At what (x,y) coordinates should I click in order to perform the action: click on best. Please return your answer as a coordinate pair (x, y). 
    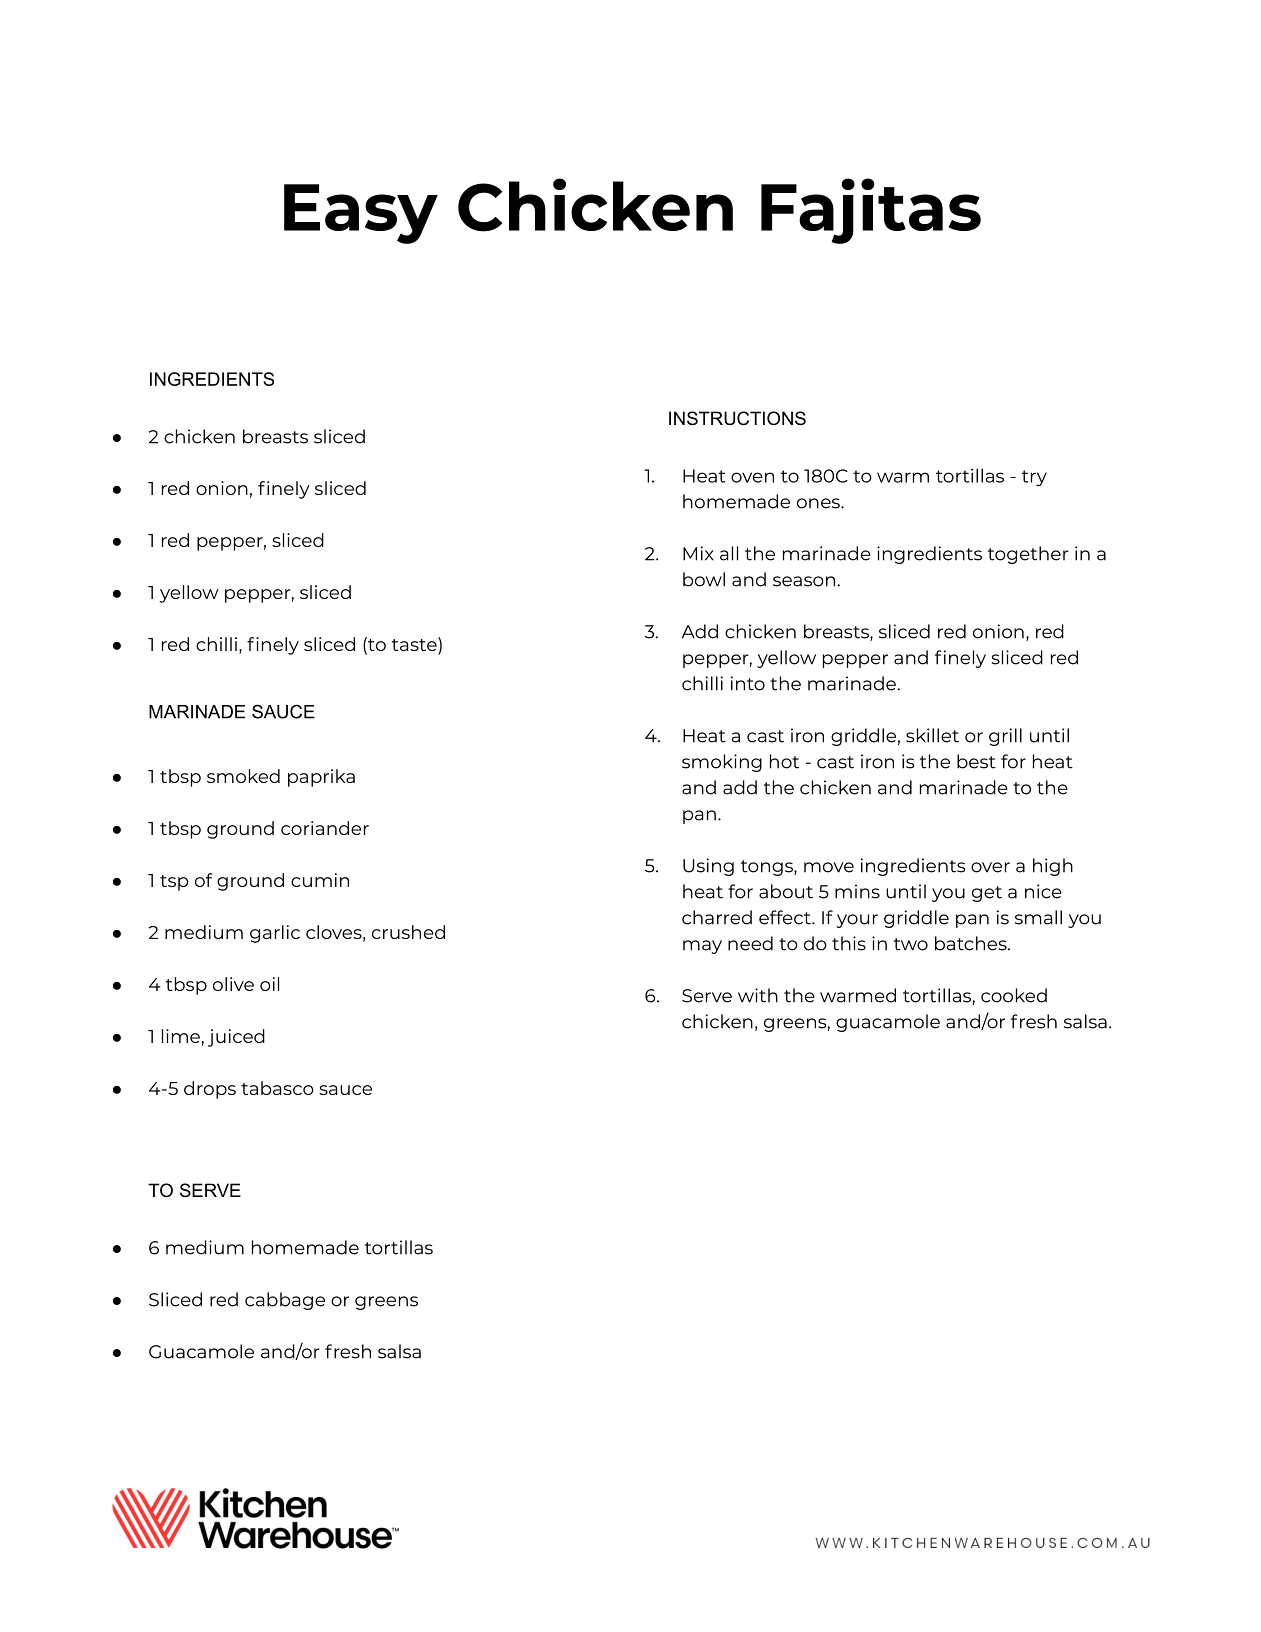
    Looking at the image, I should click on (976, 761).
